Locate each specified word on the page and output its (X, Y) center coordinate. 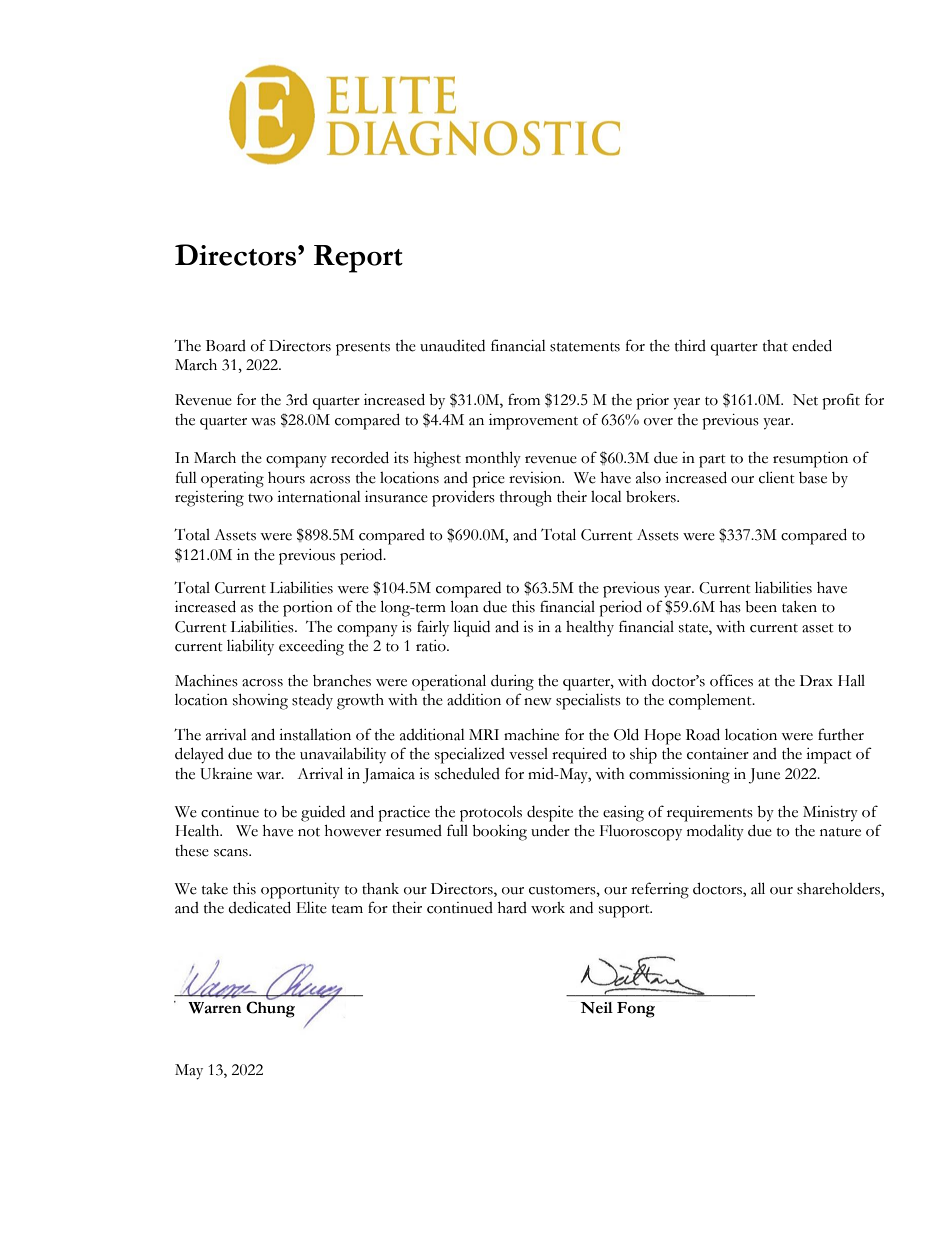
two (260, 498)
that (775, 346)
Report (358, 259)
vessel (528, 754)
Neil (596, 1008)
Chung (270, 1009)
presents (363, 349)
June (764, 776)
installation (315, 735)
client (777, 478)
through (526, 499)
